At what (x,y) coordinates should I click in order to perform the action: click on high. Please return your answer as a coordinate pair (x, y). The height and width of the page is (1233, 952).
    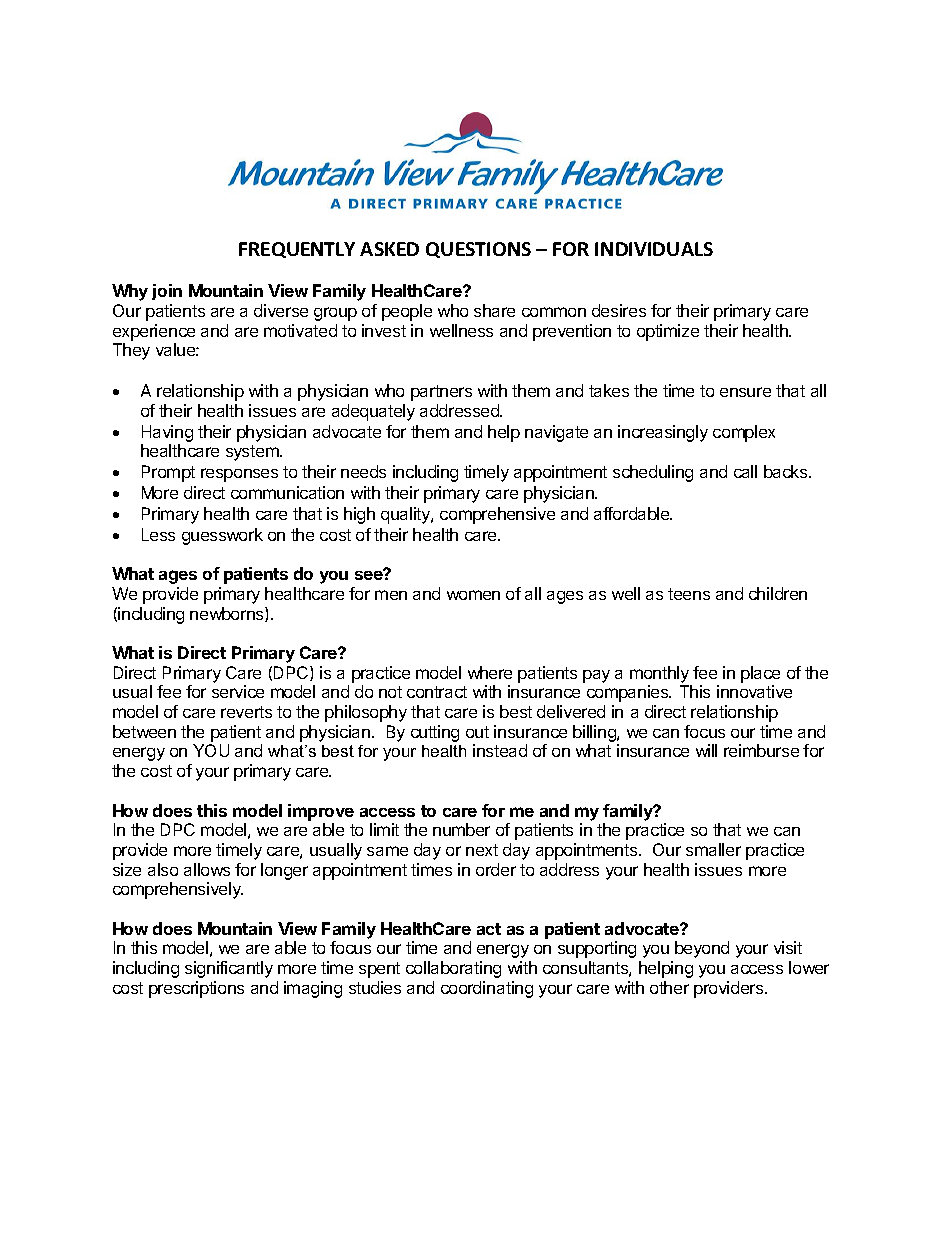
    Looking at the image, I should click on (359, 515).
